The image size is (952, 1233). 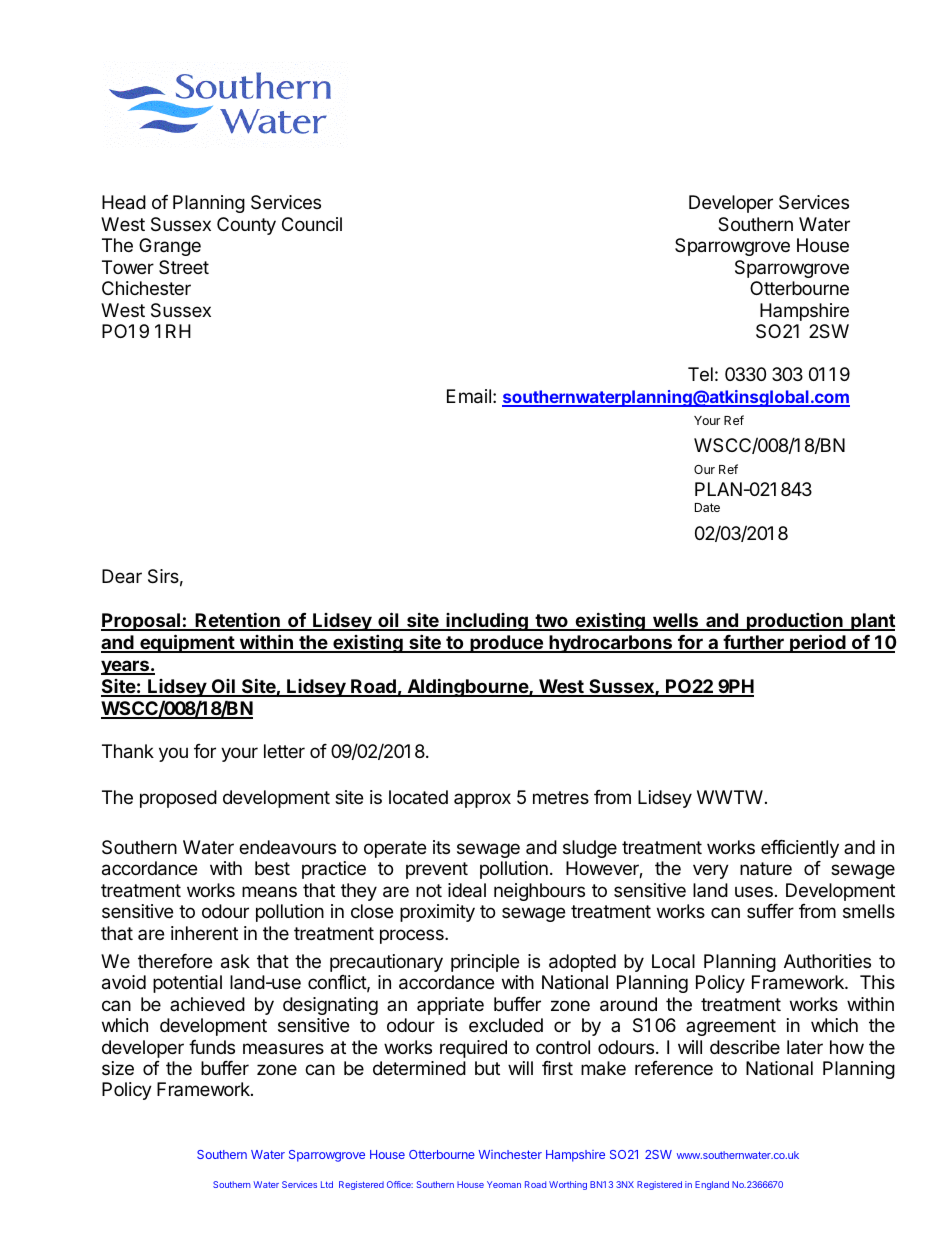 I want to click on Dear, so click(x=122, y=576).
